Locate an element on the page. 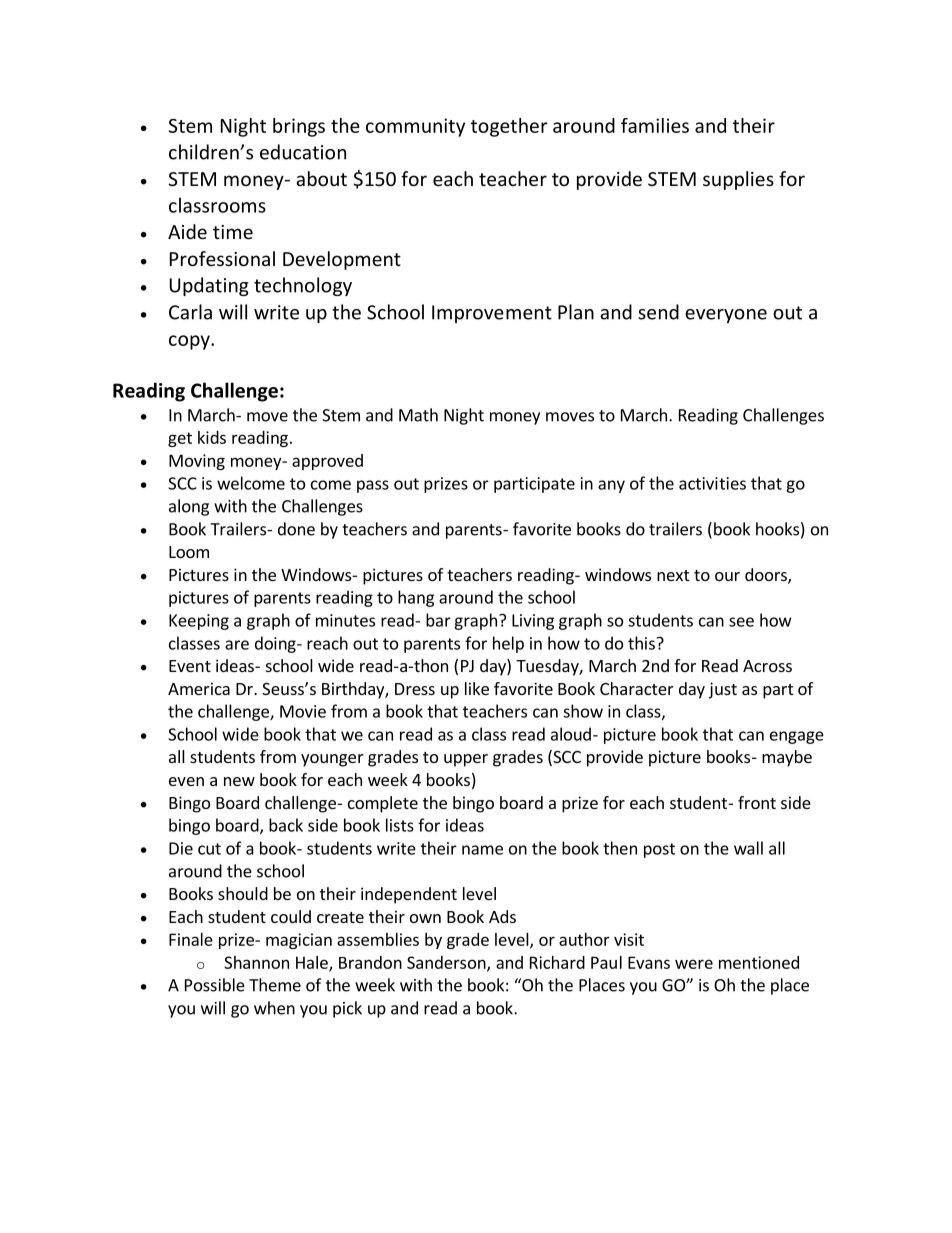 This page has width=952, height=1233. supplies is located at coordinates (738, 180).
